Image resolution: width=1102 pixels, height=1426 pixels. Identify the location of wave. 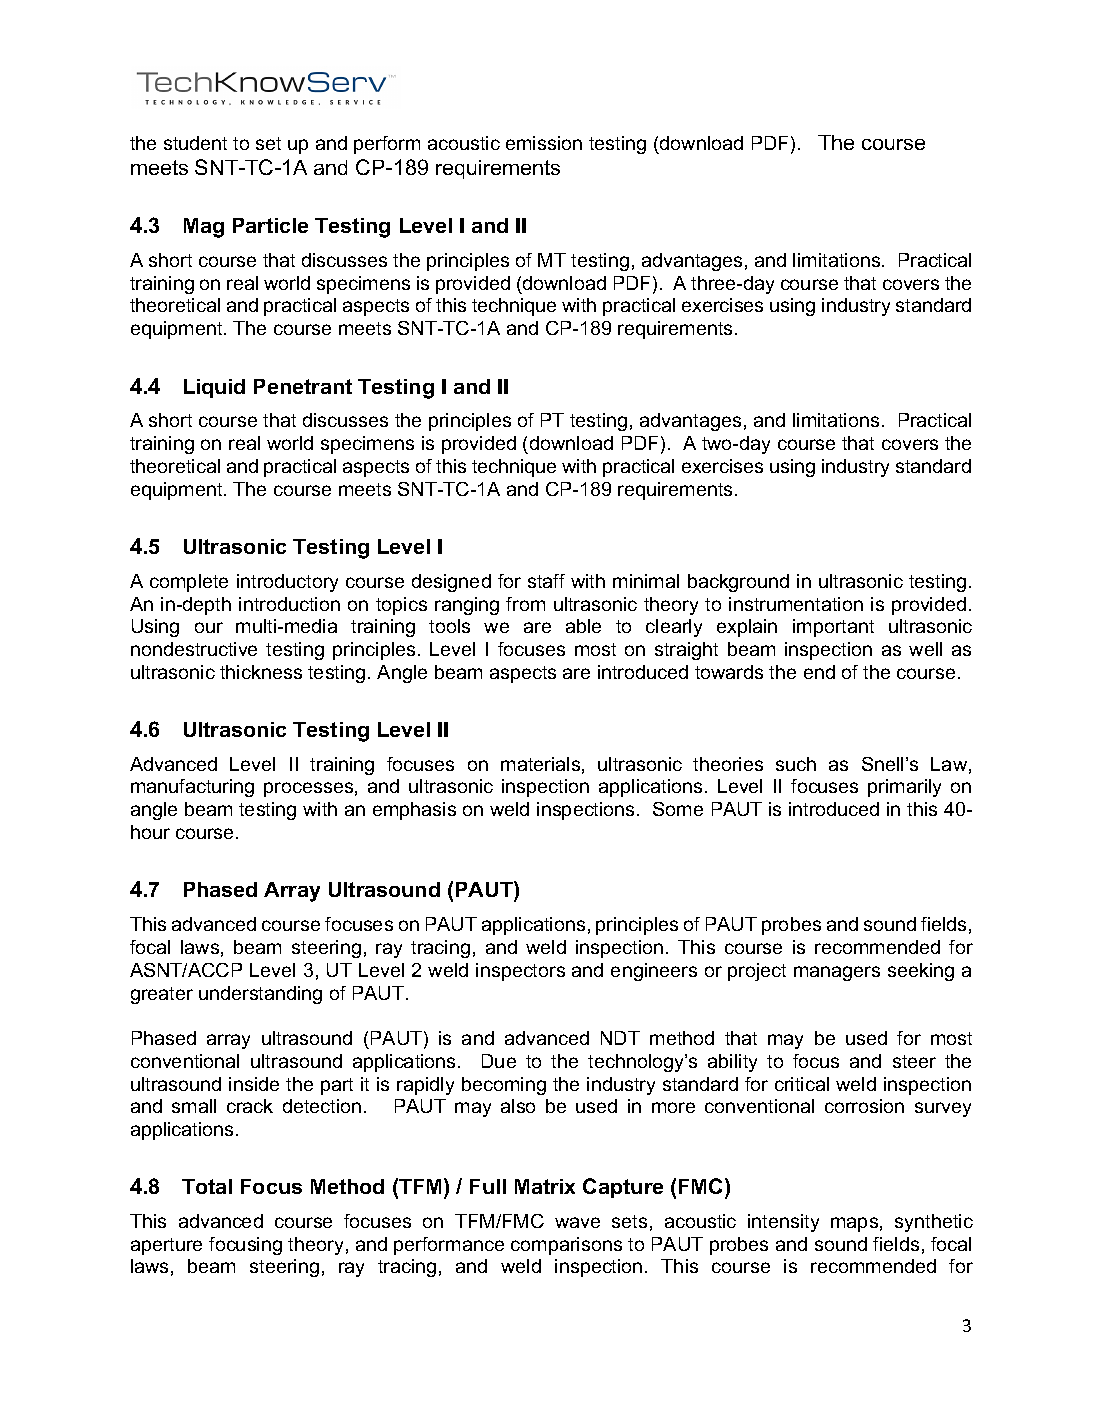
(577, 1222).
